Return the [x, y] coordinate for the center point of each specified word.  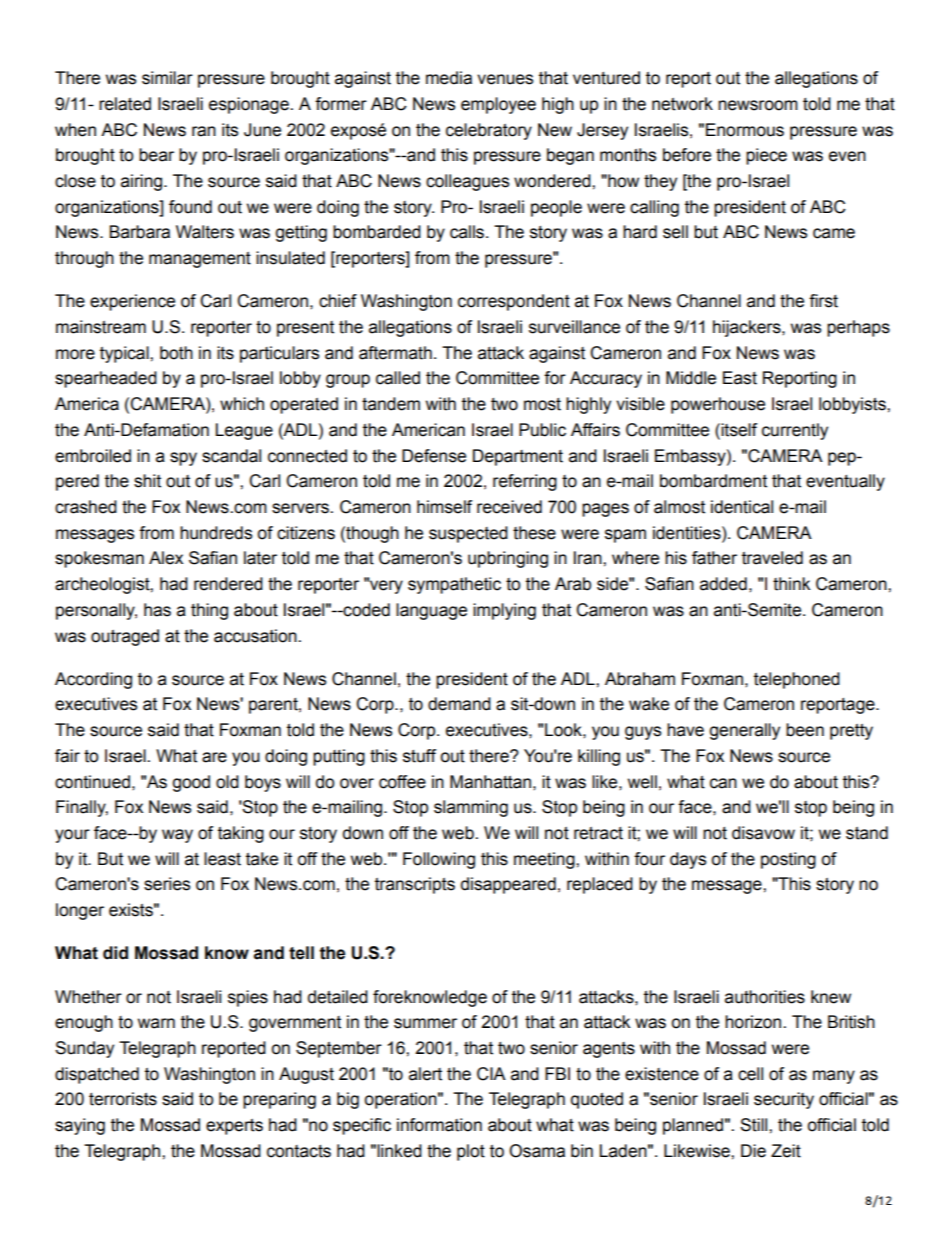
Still [755, 1125]
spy [183, 459]
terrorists [123, 1099]
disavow [763, 833]
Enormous [745, 130]
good [191, 783]
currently [795, 431]
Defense [434, 456]
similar [167, 78]
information [439, 1125]
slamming [471, 808]
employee [498, 105]
